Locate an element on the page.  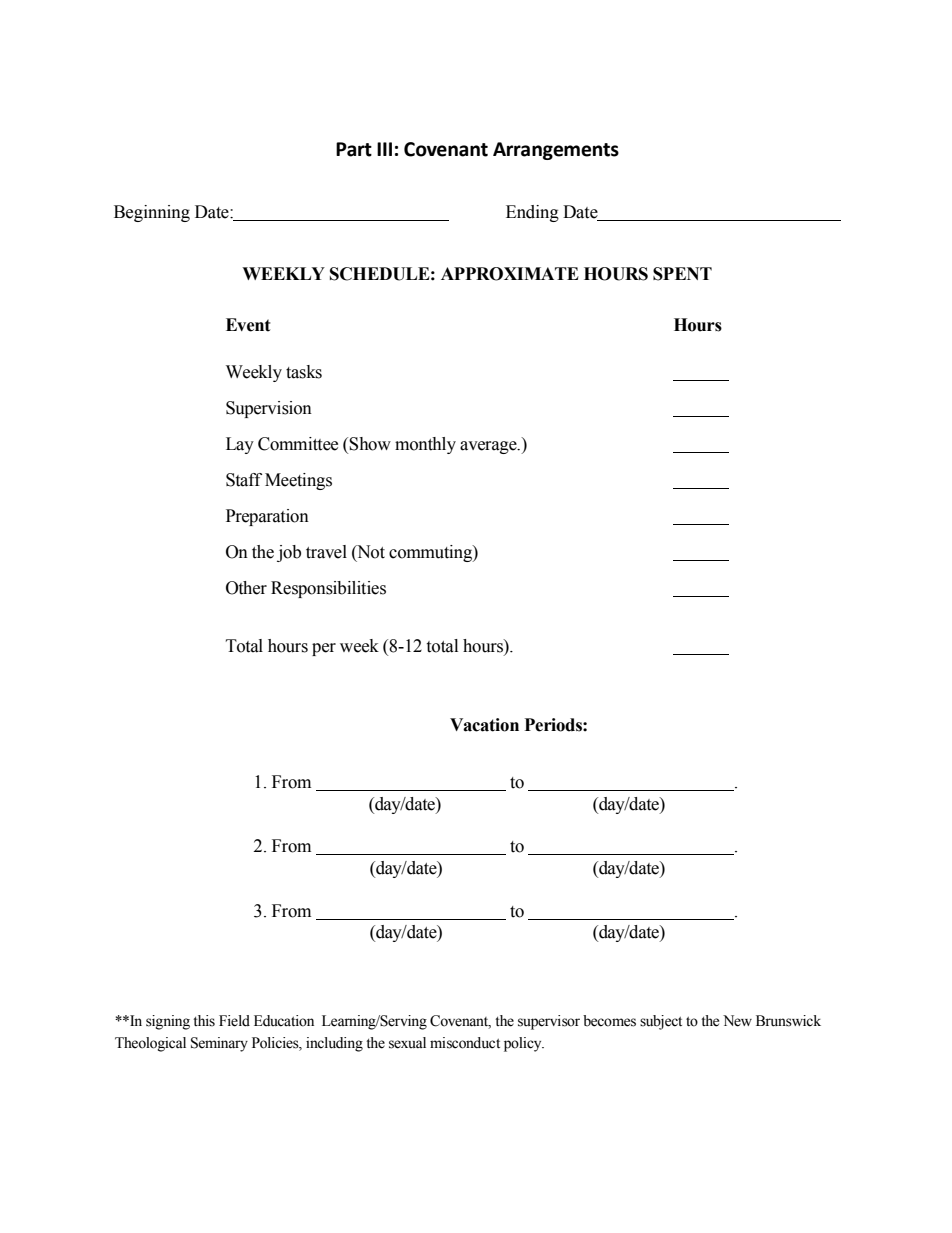
Ending is located at coordinates (532, 213).
